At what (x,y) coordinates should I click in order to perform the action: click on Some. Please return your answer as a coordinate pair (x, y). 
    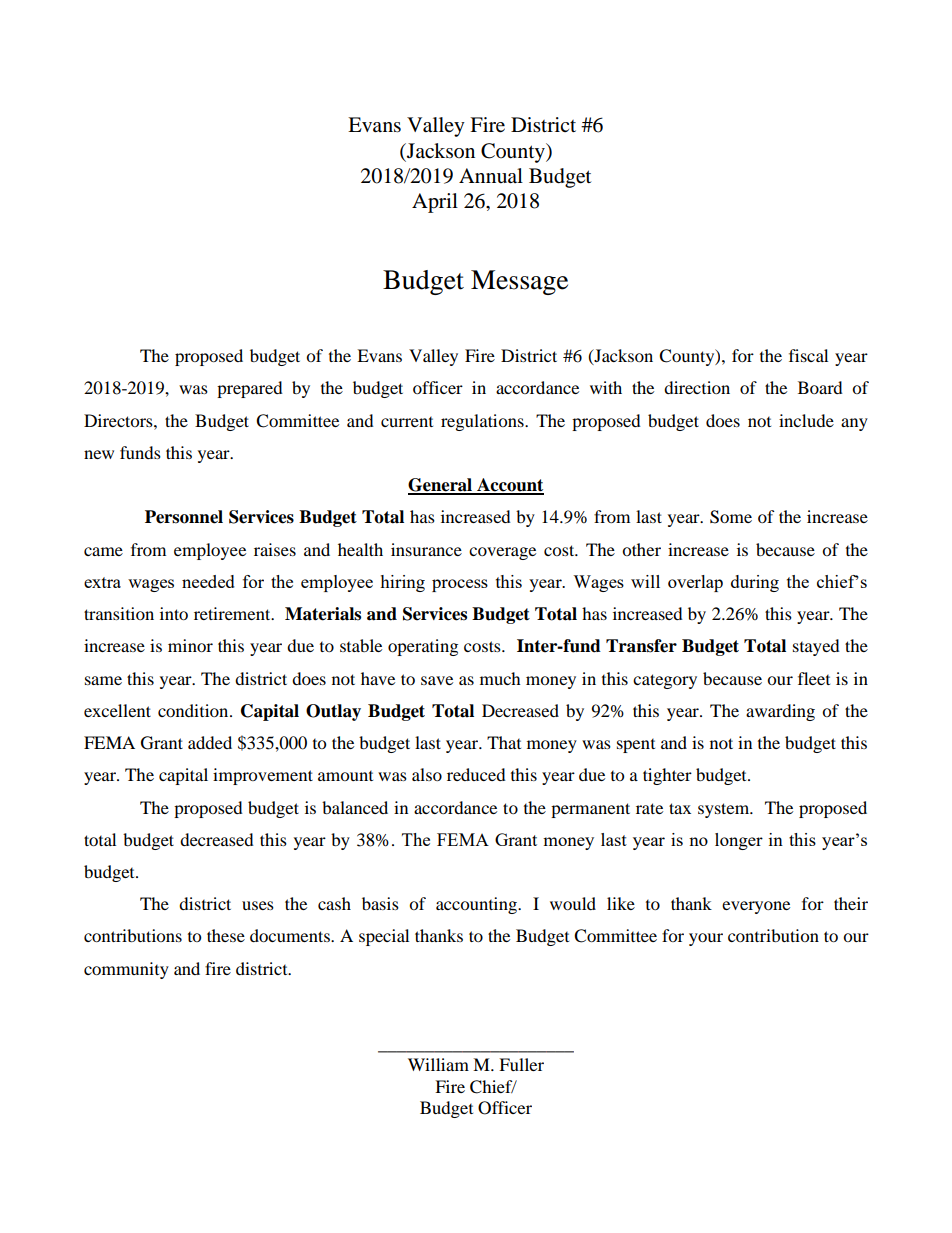
    Looking at the image, I should click on (731, 517).
